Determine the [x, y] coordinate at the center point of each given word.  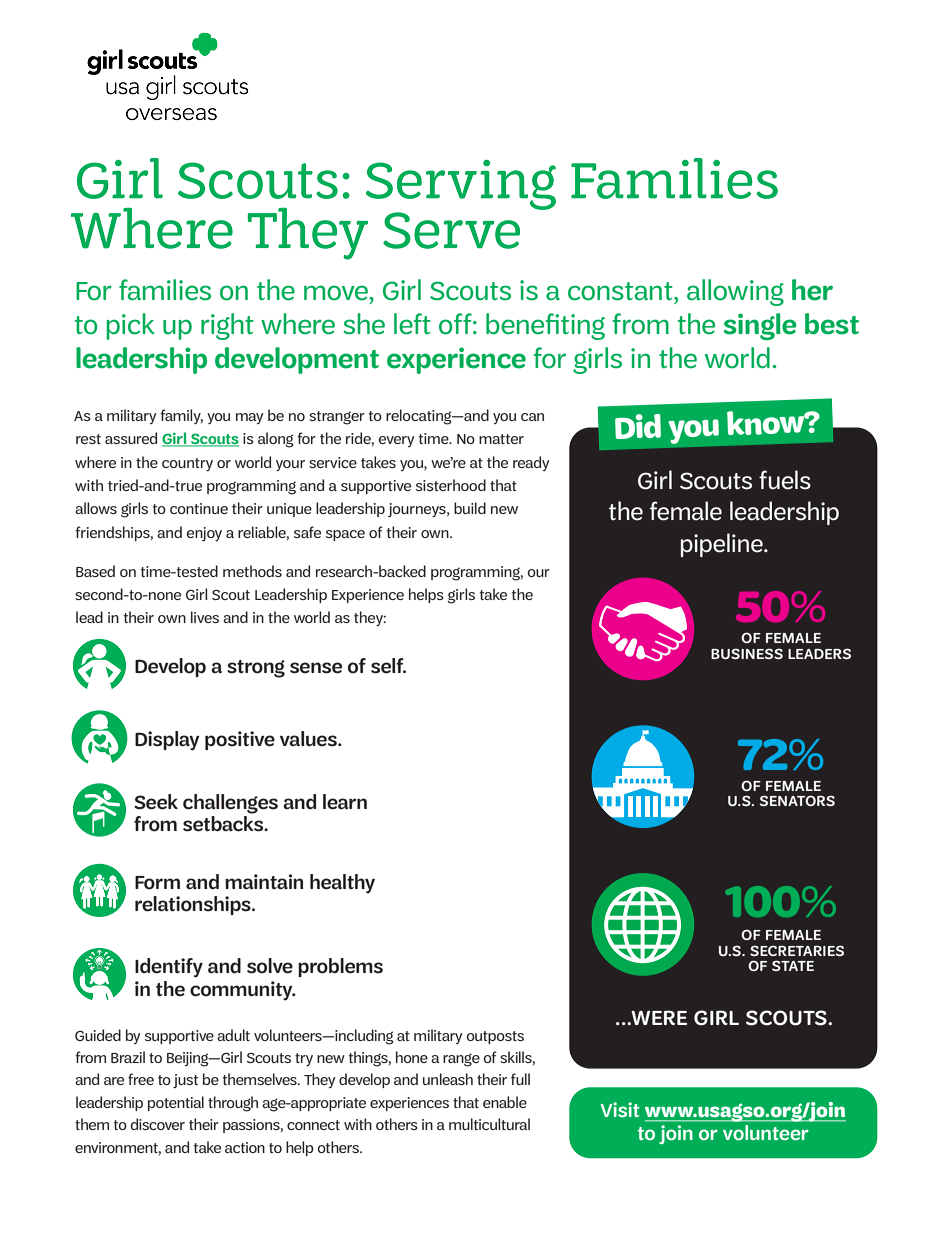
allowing [735, 292]
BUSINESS [747, 653]
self [388, 666]
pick [130, 326]
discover [158, 1124]
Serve [451, 230]
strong [256, 669]
